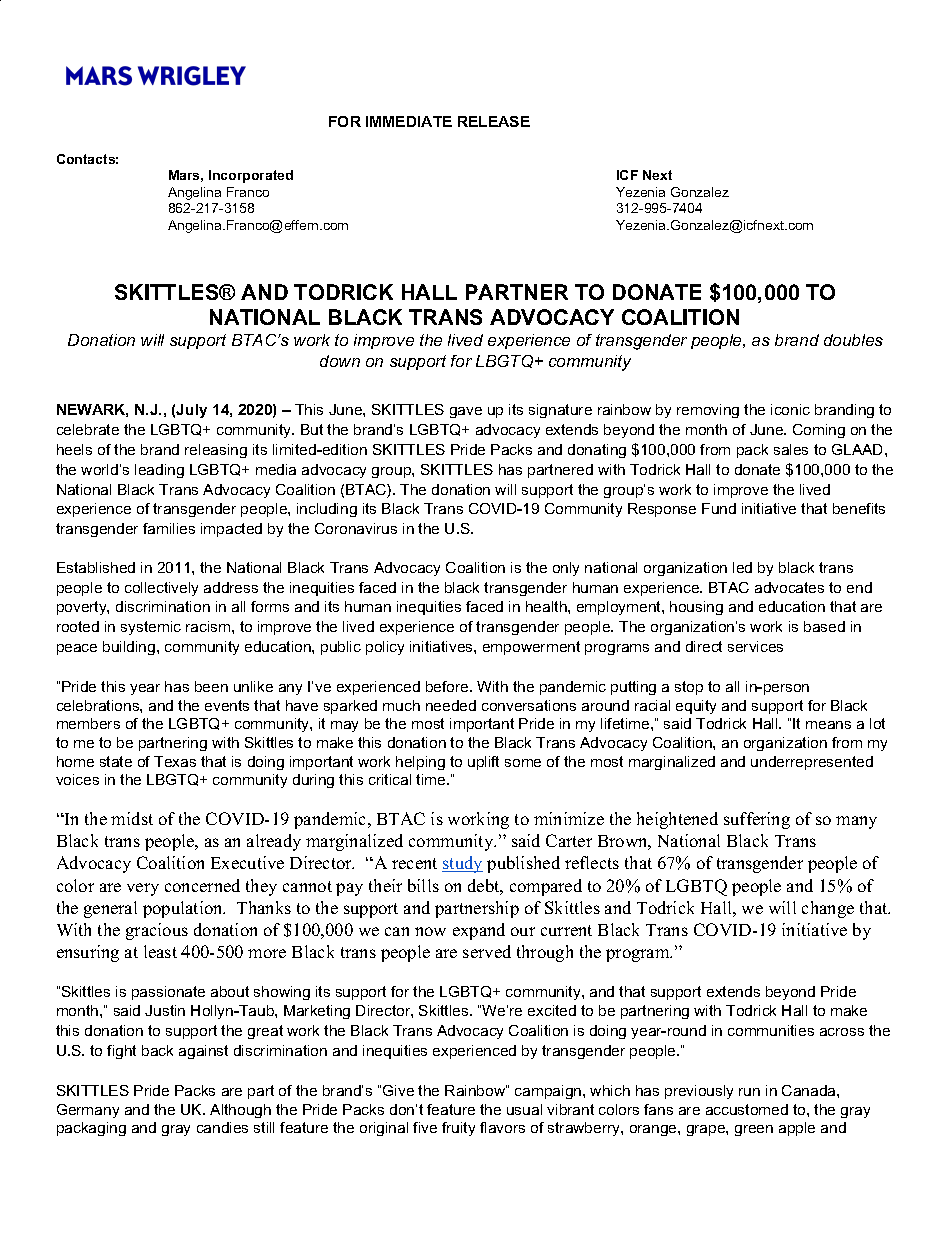  What do you see at coordinates (240, 1111) in the screenshot?
I see `Although` at bounding box center [240, 1111].
